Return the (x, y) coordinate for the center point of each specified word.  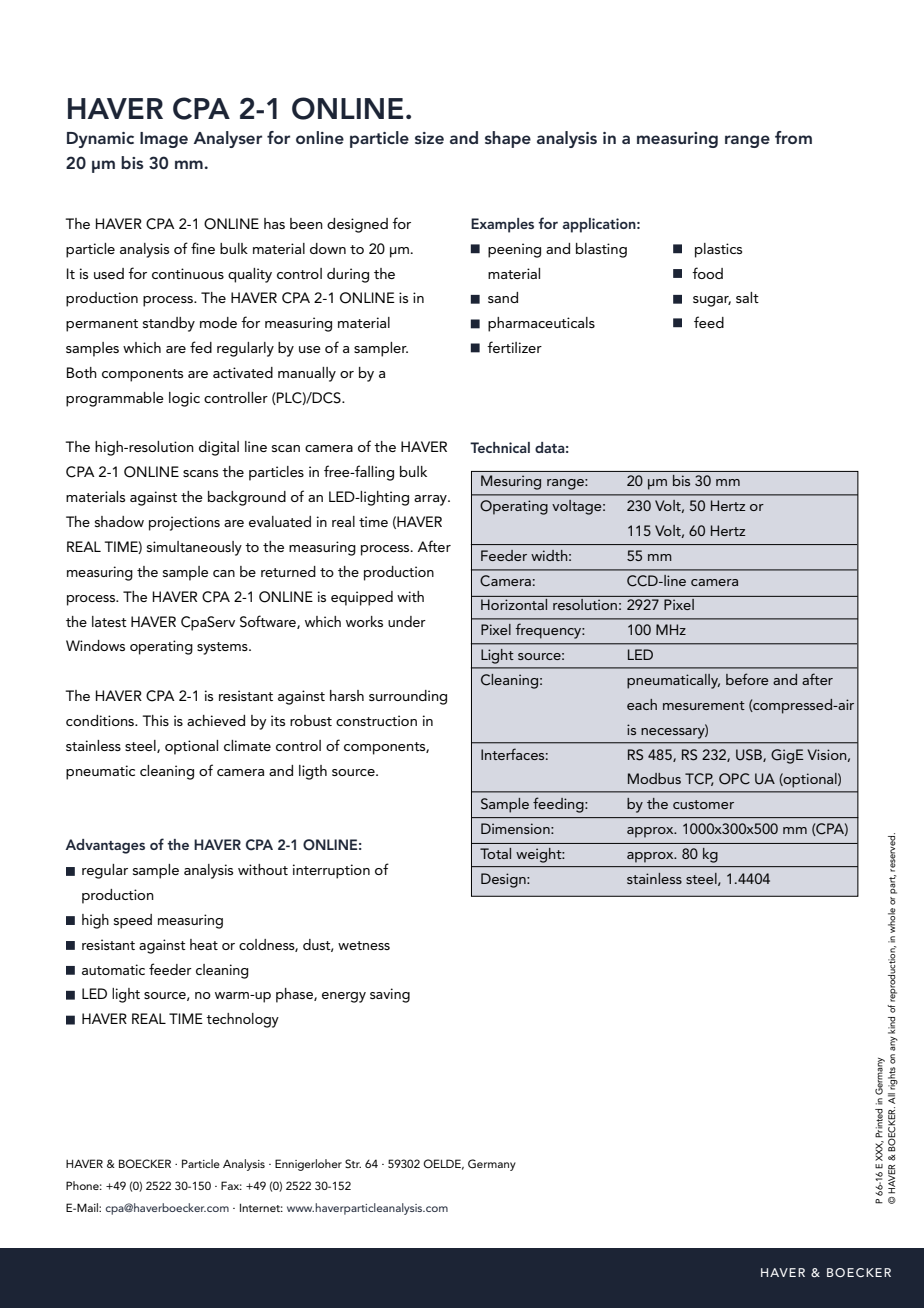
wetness (364, 945)
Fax (231, 1185)
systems (223, 648)
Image (164, 140)
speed (133, 921)
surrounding (408, 697)
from (793, 137)
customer (703, 804)
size (429, 138)
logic (184, 399)
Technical (500, 447)
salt (747, 297)
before (747, 679)
